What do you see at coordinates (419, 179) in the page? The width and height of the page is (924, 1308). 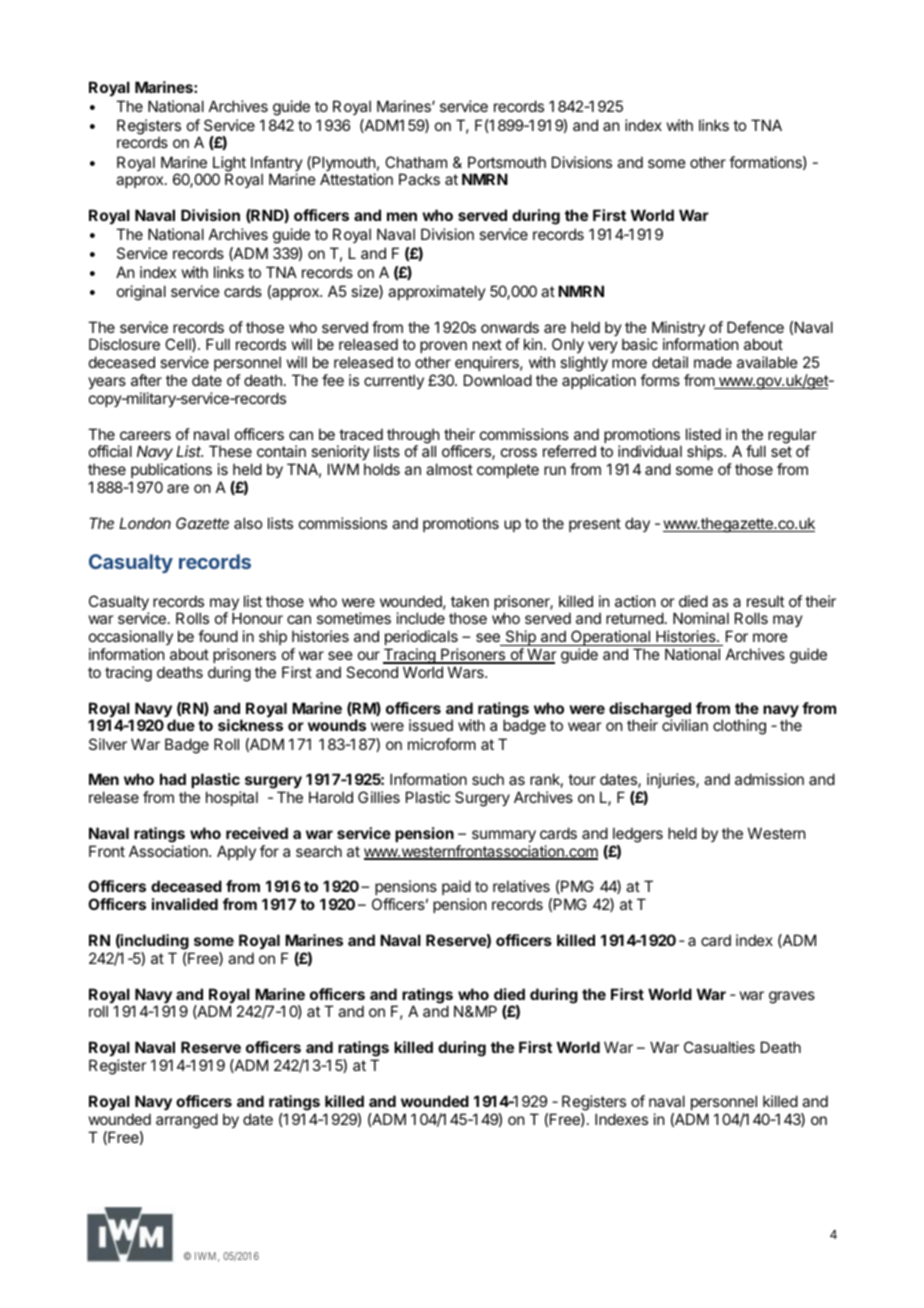 I see `Packs` at bounding box center [419, 179].
